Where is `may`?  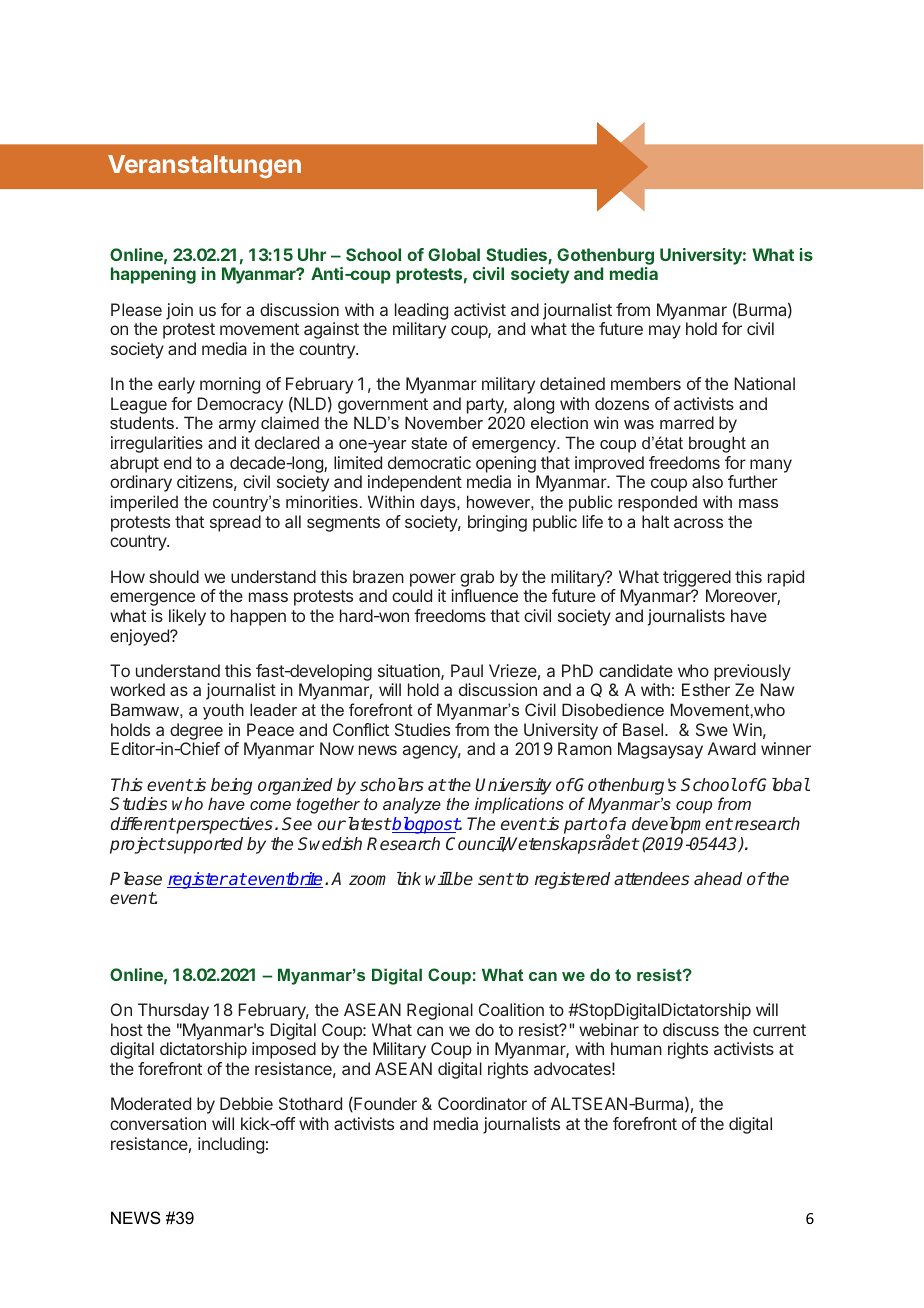 may is located at coordinates (665, 332).
